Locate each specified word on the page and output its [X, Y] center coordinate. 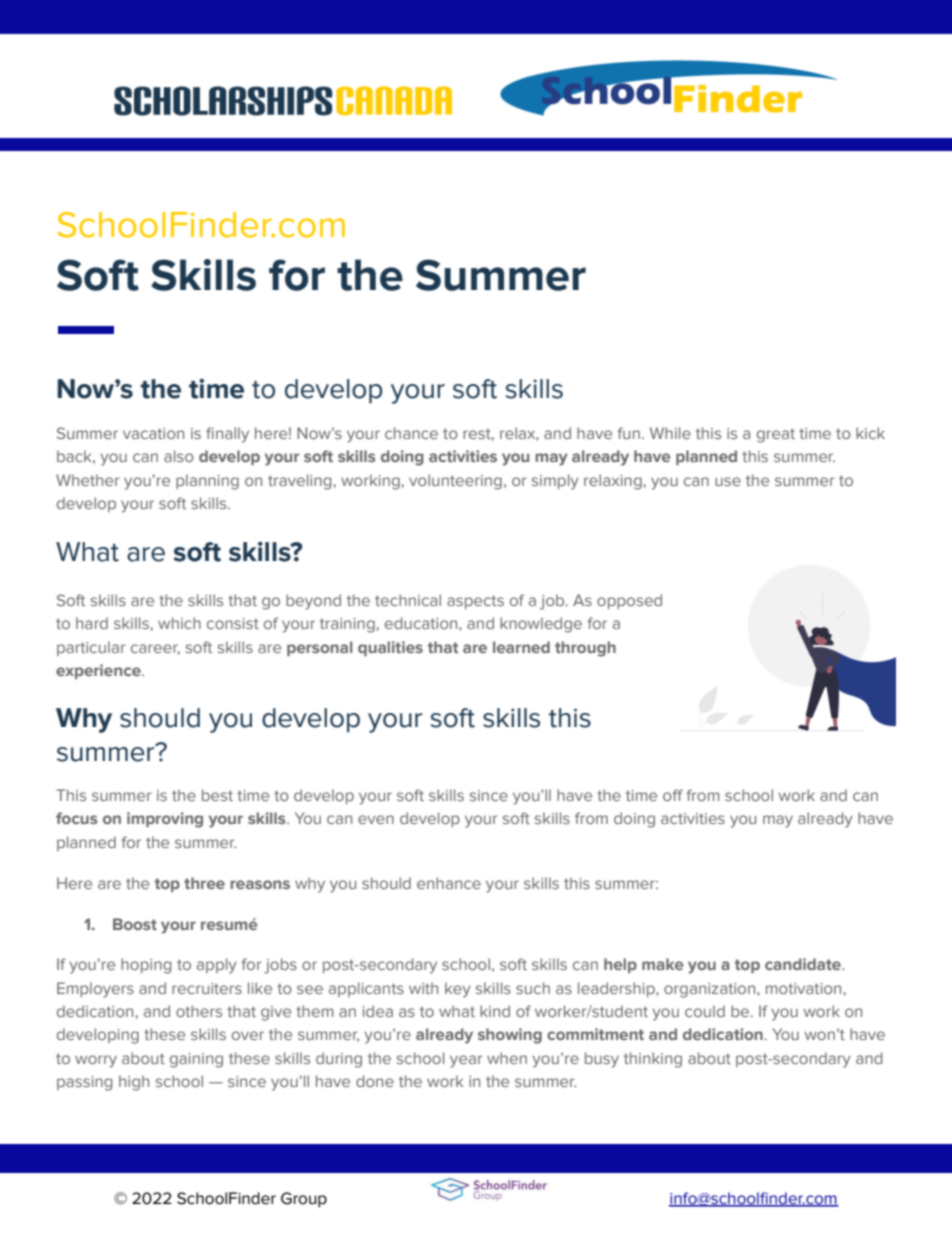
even [376, 819]
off [673, 795]
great [776, 435]
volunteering [455, 482]
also [179, 456]
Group [304, 1200]
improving [165, 820]
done [375, 1081]
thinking [653, 1060]
